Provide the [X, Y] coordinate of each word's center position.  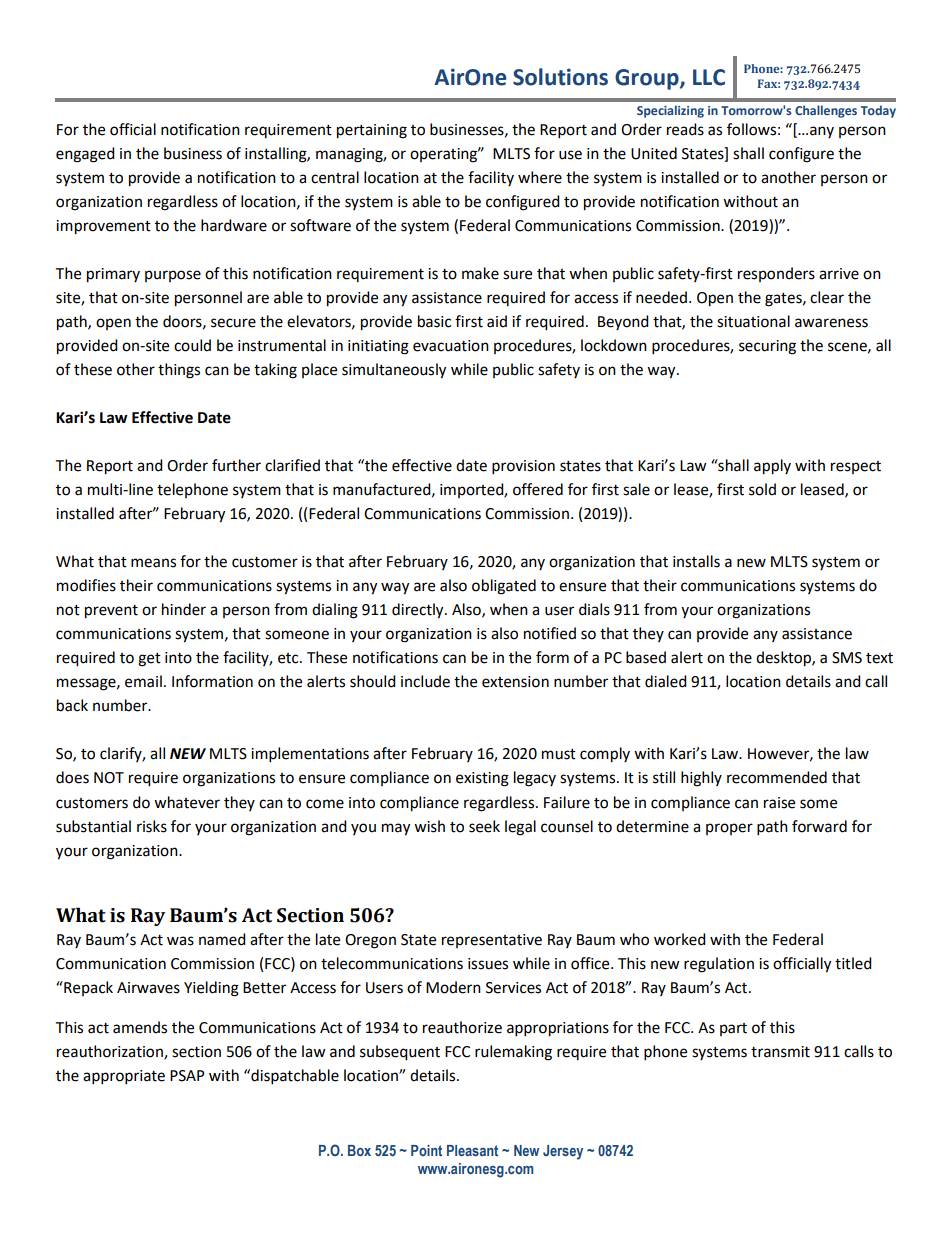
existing [482, 779]
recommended [777, 777]
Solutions [560, 77]
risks [152, 826]
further [236, 465]
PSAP [187, 1076]
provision [523, 467]
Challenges [826, 111]
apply [772, 467]
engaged [85, 155]
